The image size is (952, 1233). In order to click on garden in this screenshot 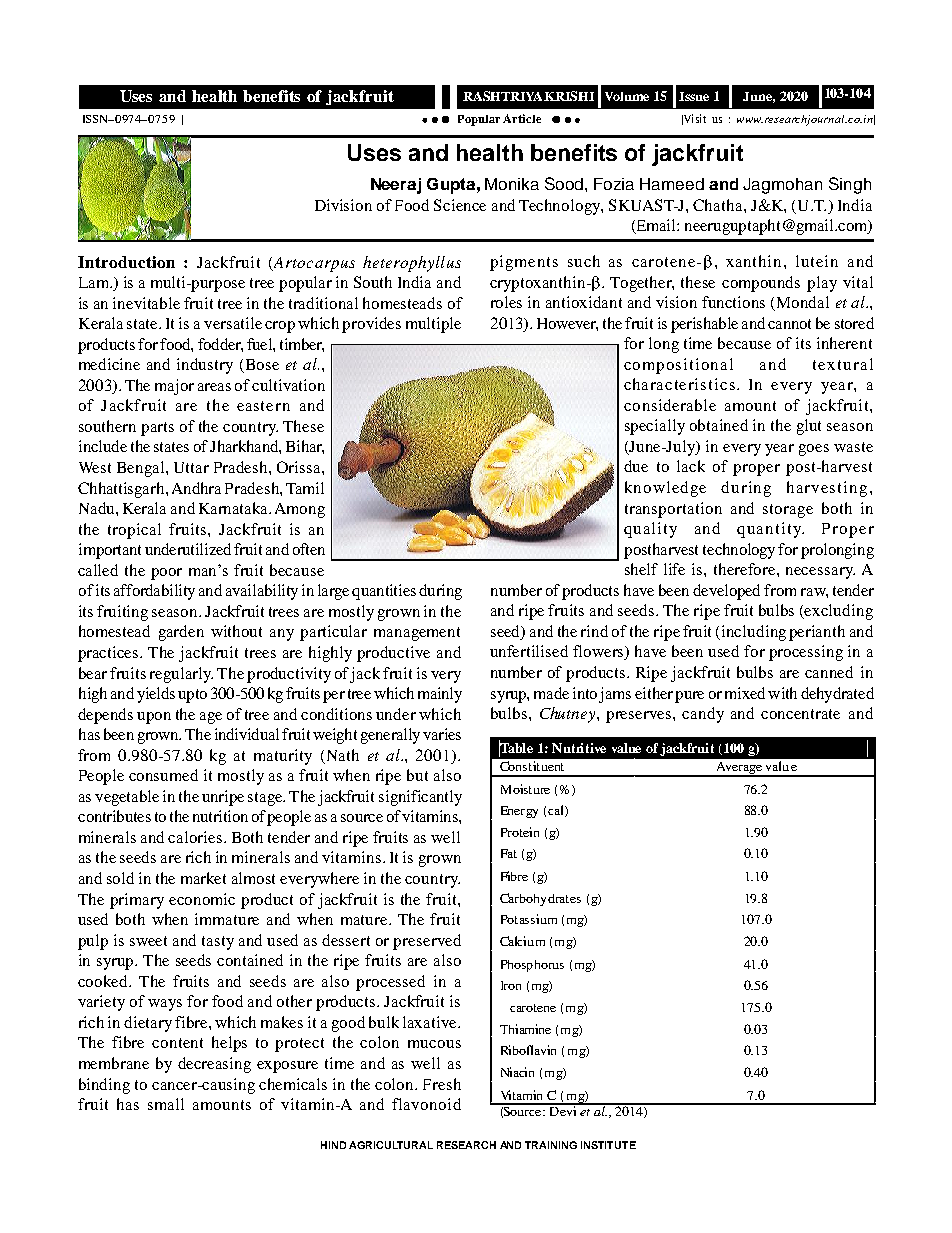, I will do `click(181, 633)`.
